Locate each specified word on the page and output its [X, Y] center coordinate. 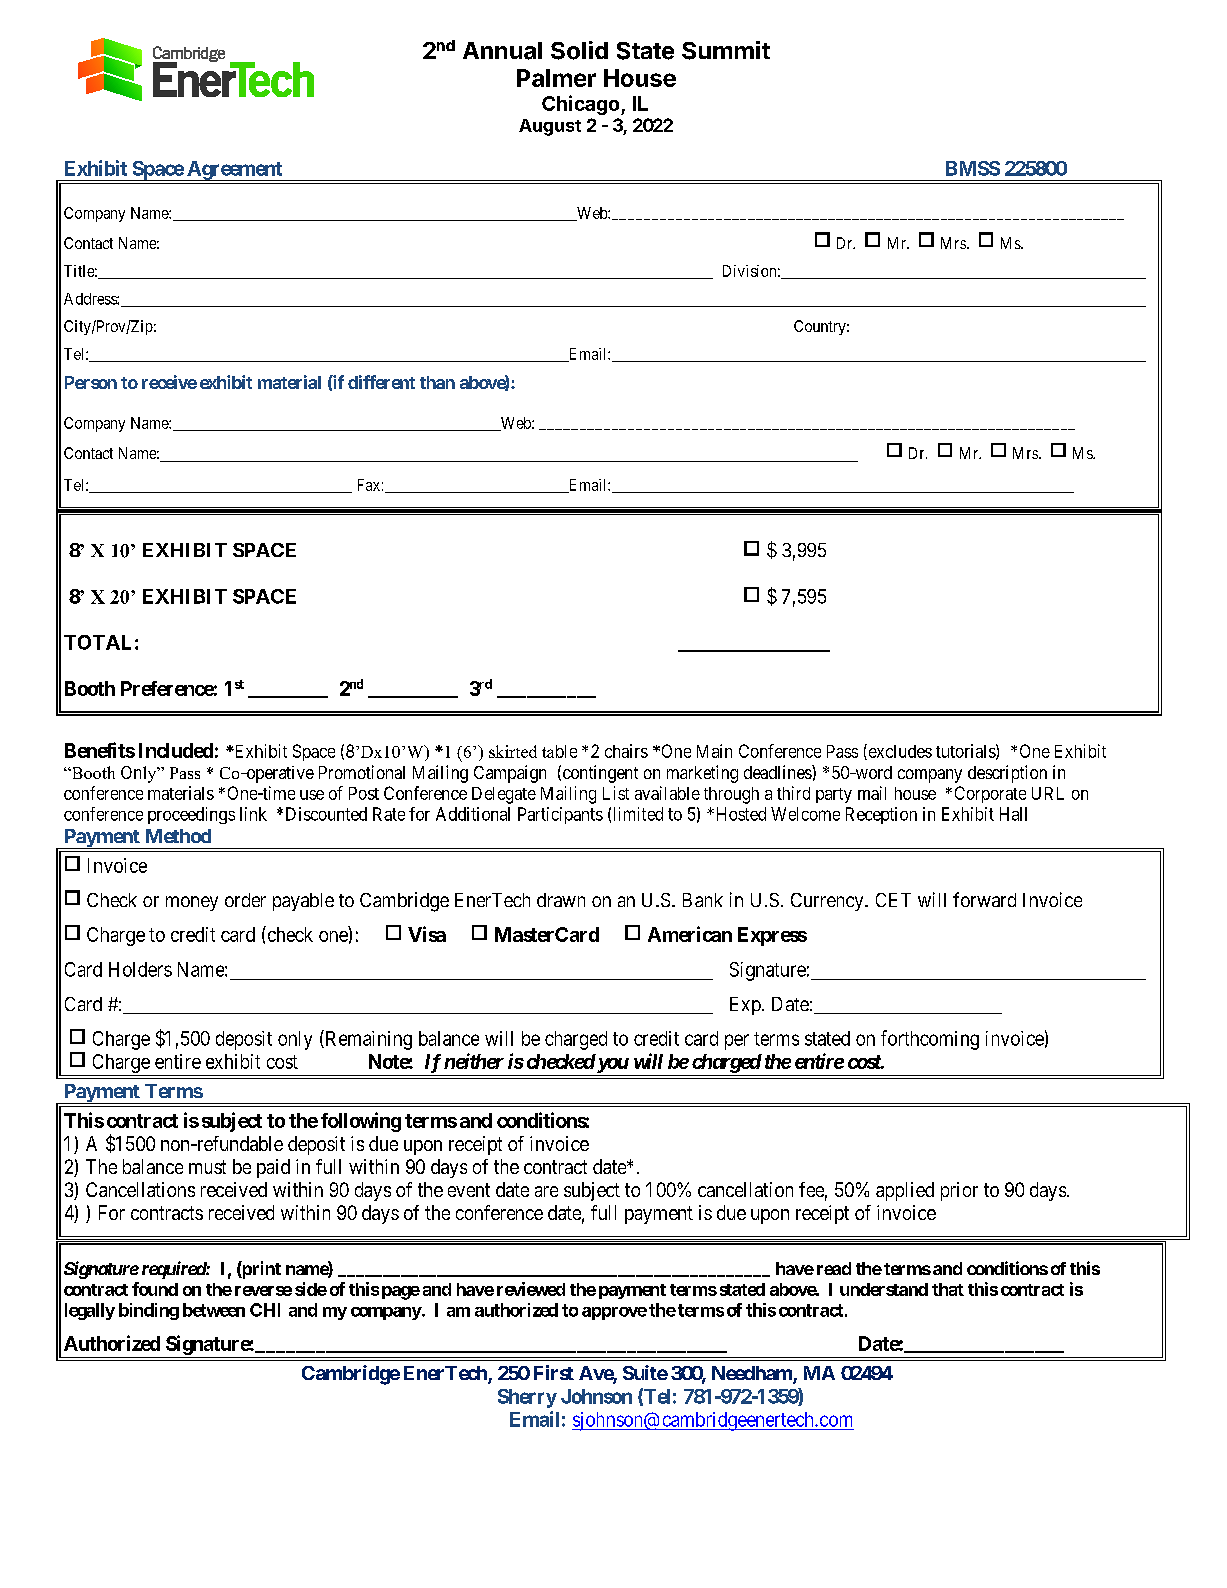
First [554, 1372]
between [214, 1310]
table [559, 751]
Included [176, 750]
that [948, 1289]
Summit [726, 50]
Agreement [234, 171]
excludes [899, 752]
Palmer [556, 78]
